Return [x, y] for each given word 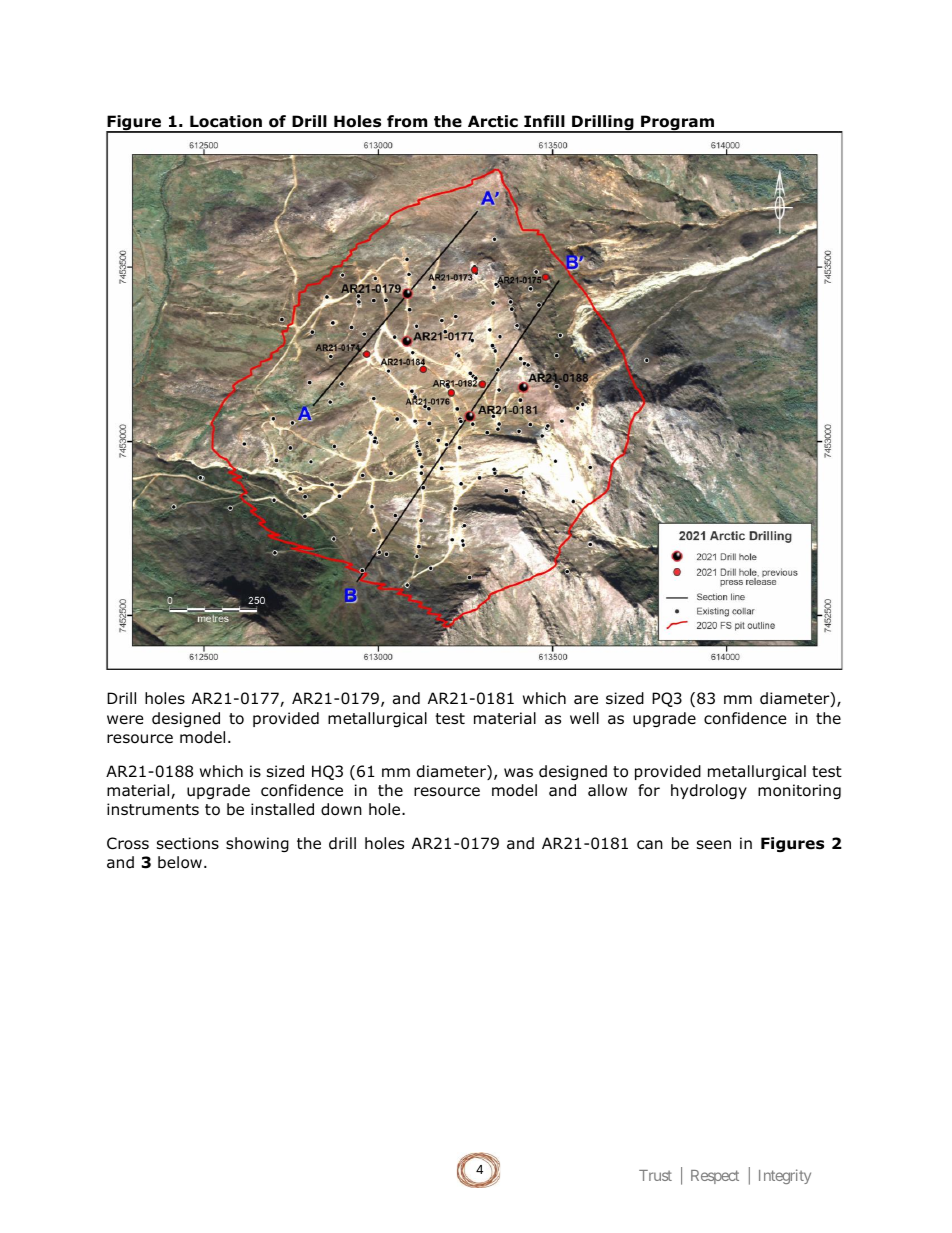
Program [677, 124]
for [649, 790]
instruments [153, 809]
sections [188, 843]
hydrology [709, 791]
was [518, 773]
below [180, 862]
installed [282, 809]
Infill [544, 121]
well [584, 718]
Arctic [493, 121]
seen [714, 844]
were [125, 719]
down [341, 809]
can [650, 845]
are [586, 700]
